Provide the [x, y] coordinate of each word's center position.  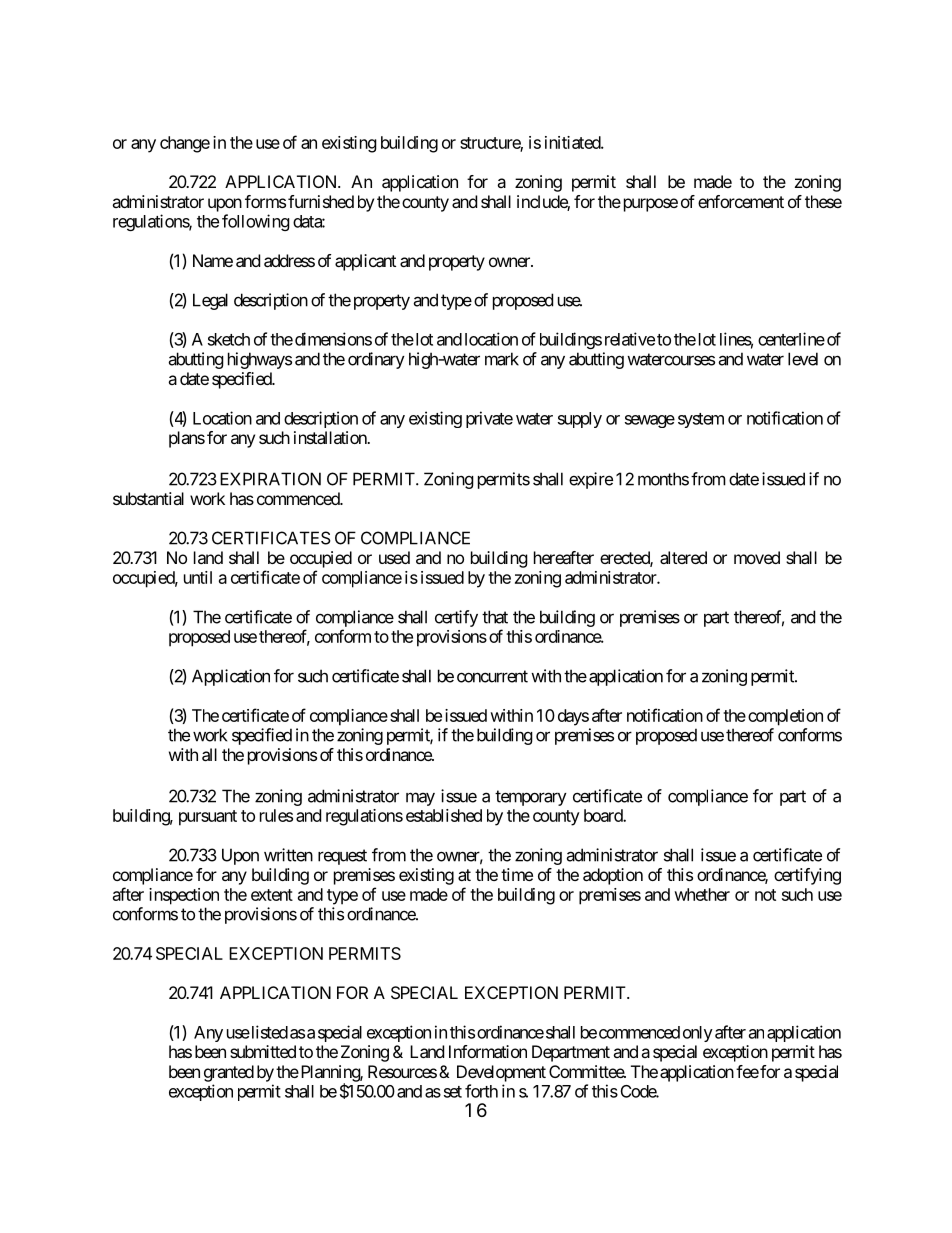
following [256, 222]
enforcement [741, 201]
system [701, 420]
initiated [573, 142]
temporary [531, 798]
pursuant [208, 818]
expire [591, 480]
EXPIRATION [270, 479]
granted [229, 1073]
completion [785, 717]
